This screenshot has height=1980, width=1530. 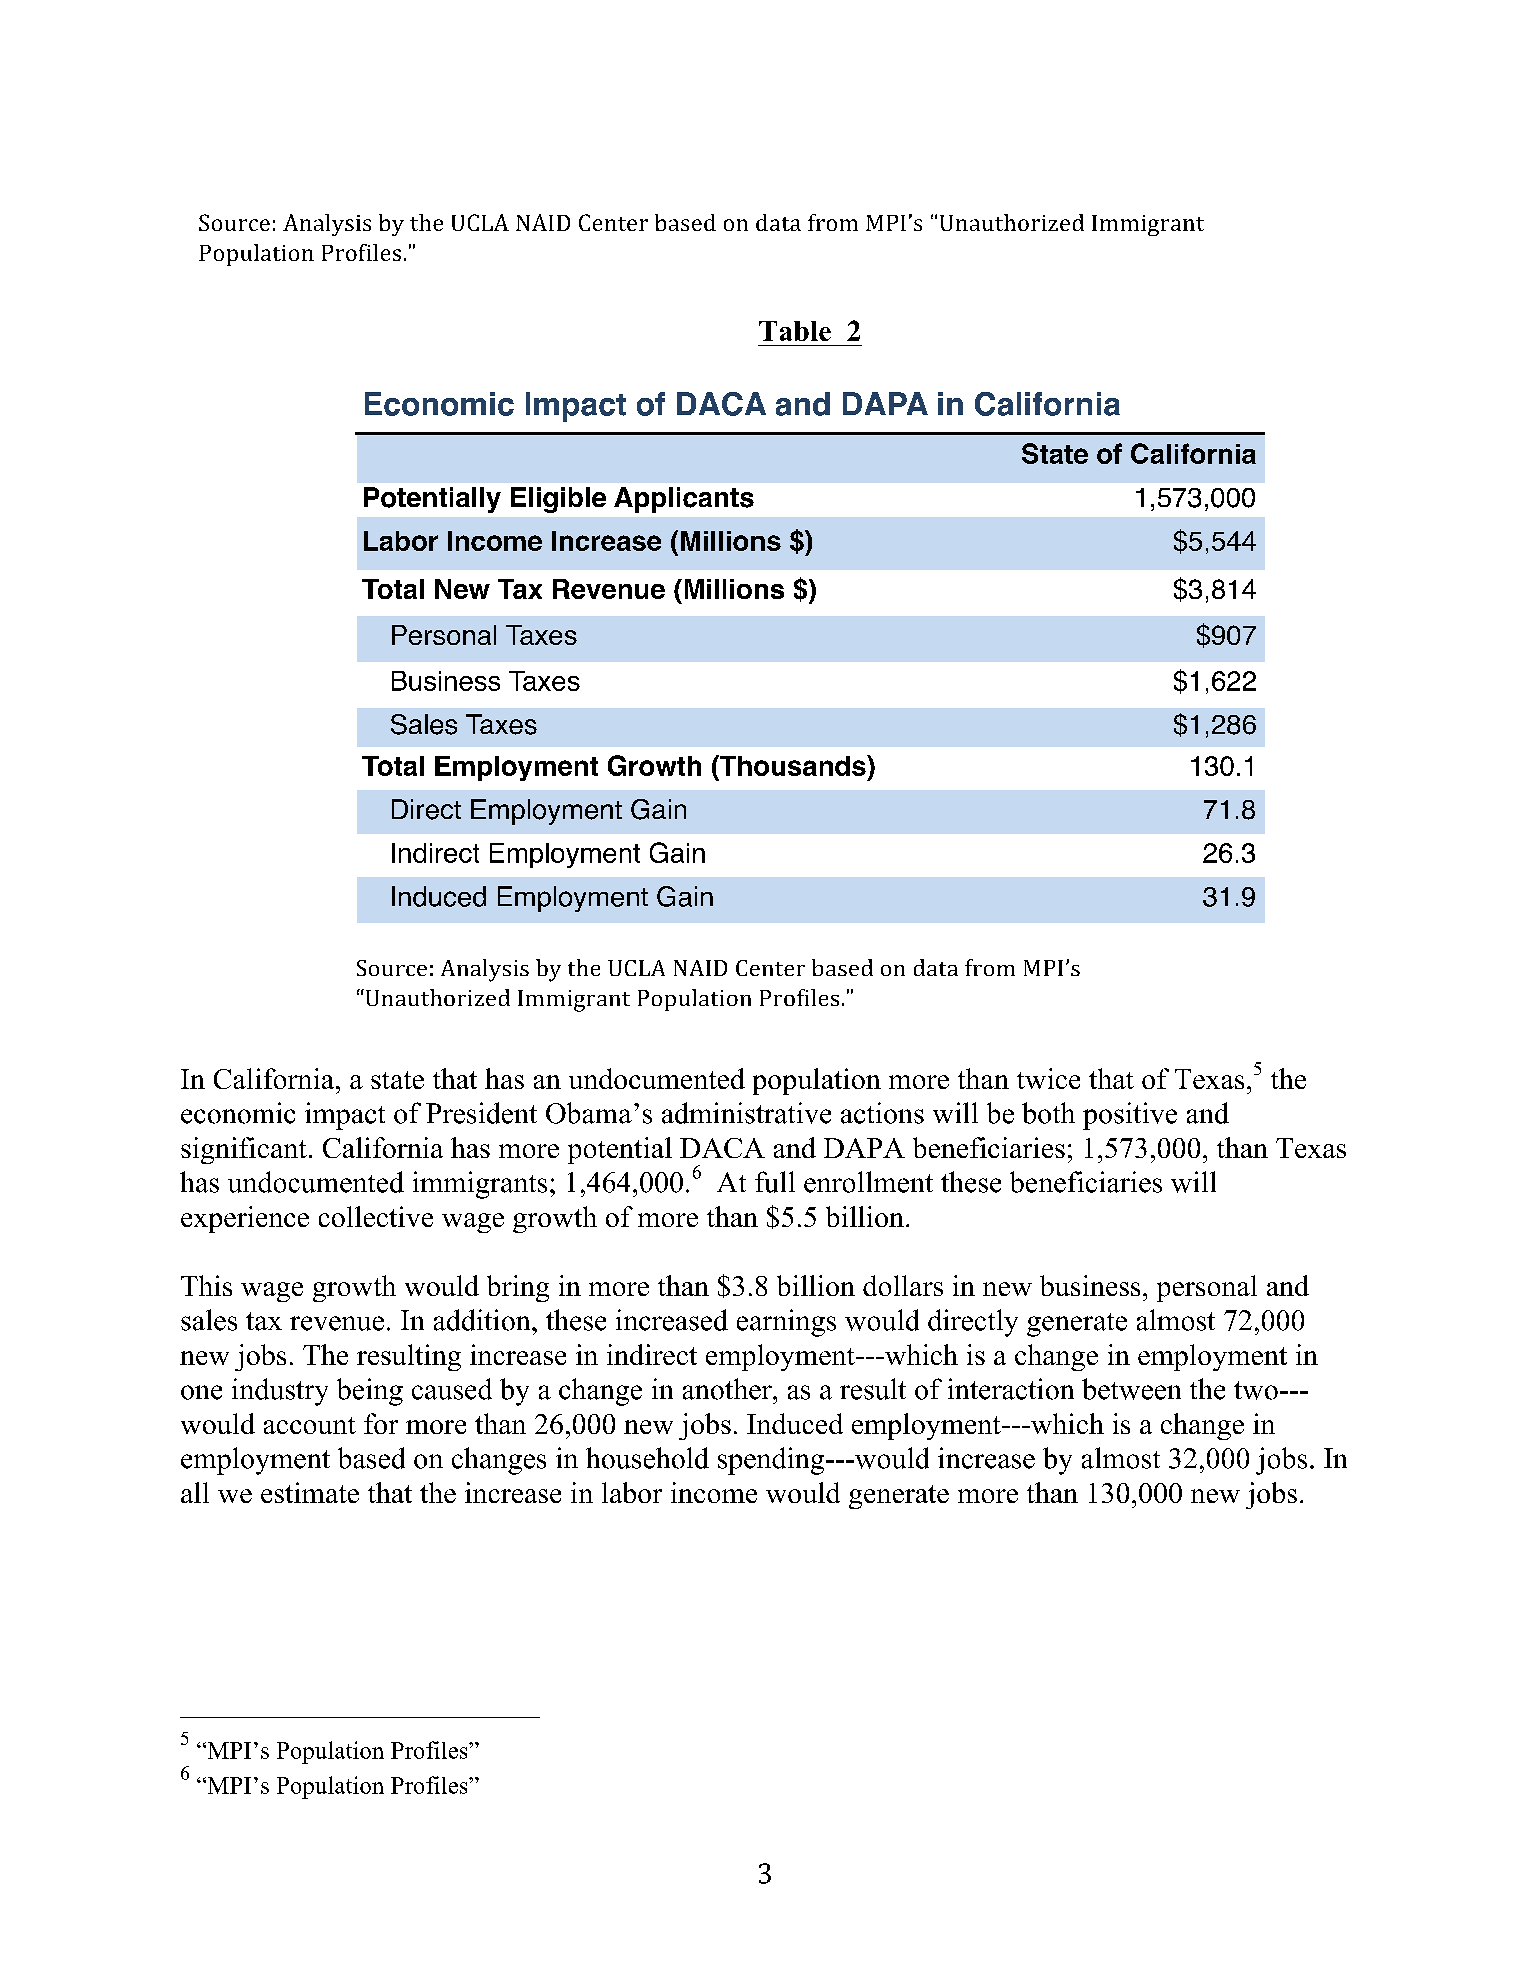 What do you see at coordinates (310, 1425) in the screenshot?
I see `account` at bounding box center [310, 1425].
